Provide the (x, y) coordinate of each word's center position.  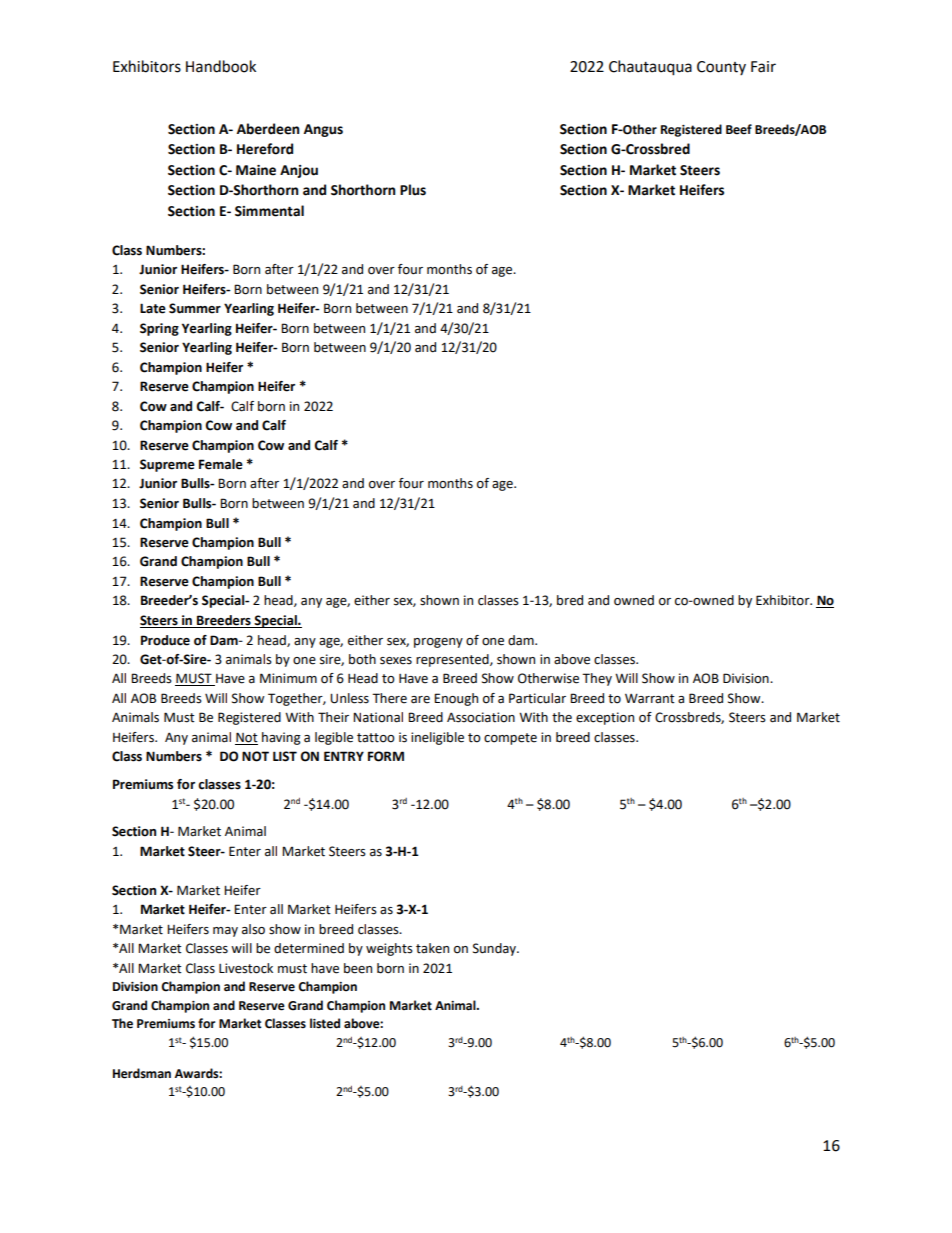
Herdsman (142, 1073)
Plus (413, 190)
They (597, 679)
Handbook (221, 66)
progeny (438, 643)
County (721, 68)
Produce (165, 640)
